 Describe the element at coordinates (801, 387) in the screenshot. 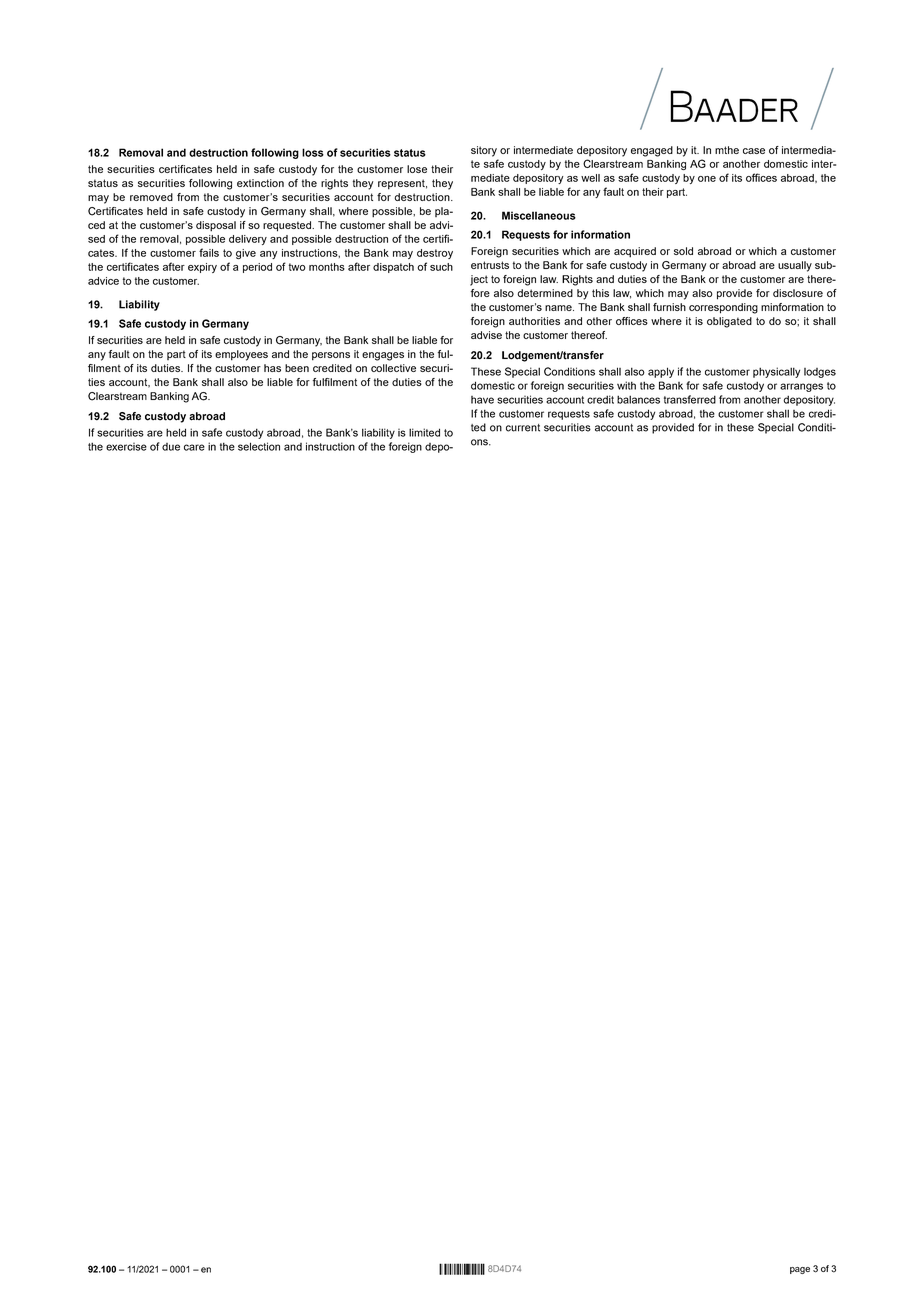

I see `arranges` at that location.
